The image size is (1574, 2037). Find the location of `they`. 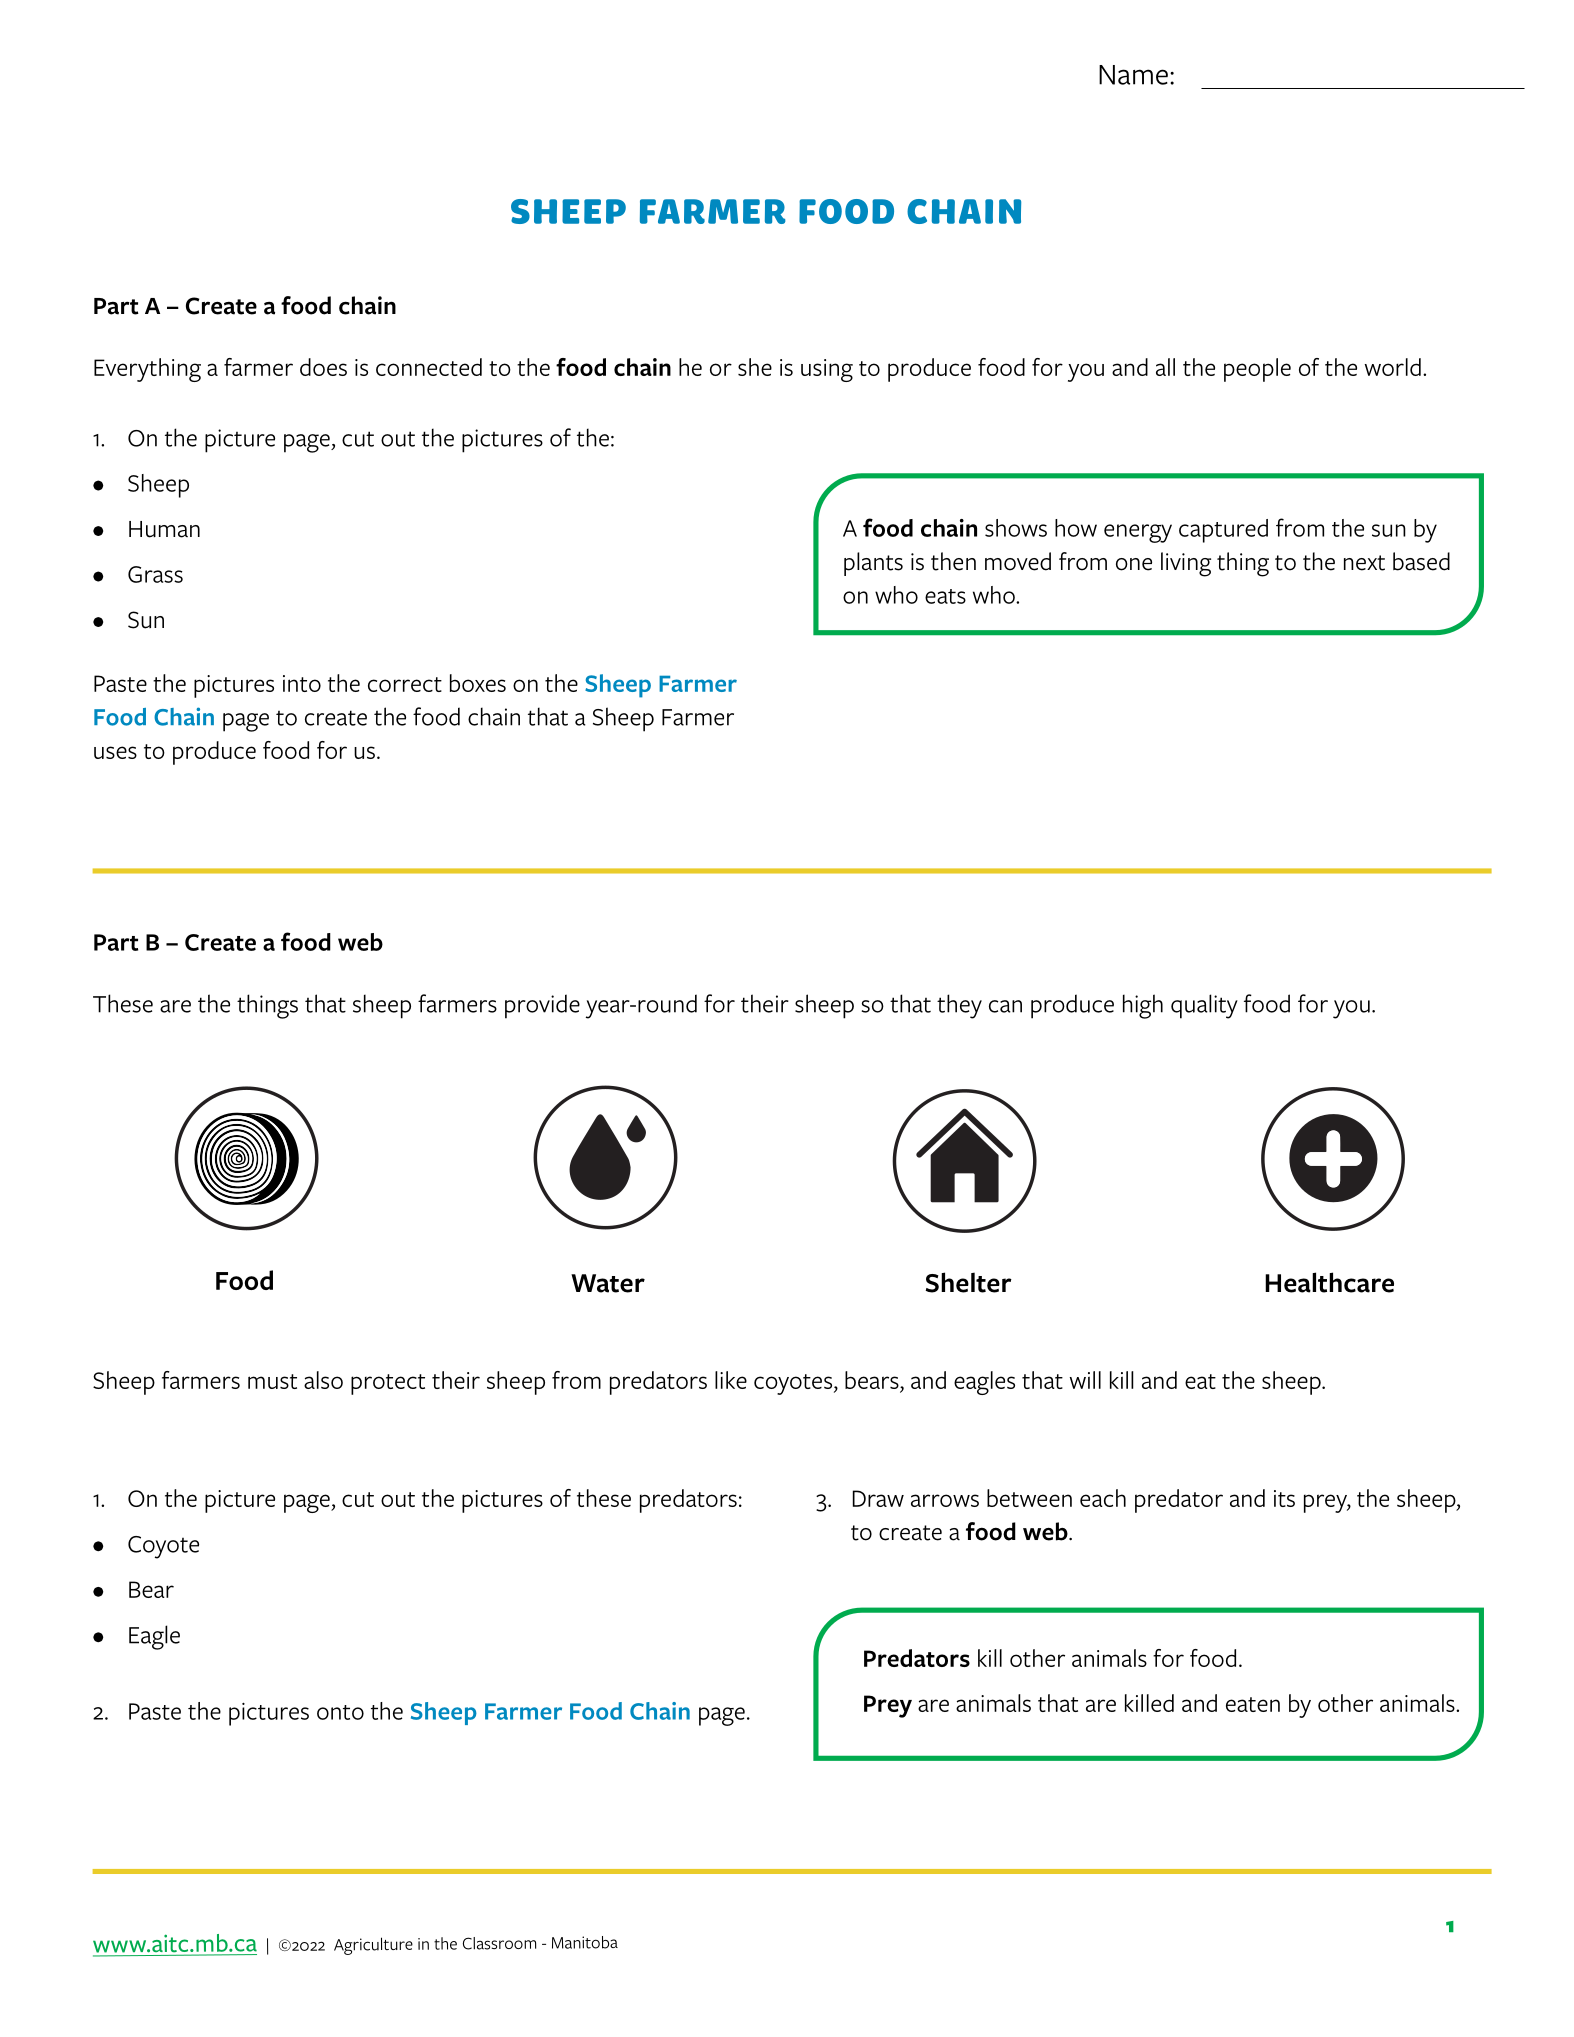

they is located at coordinates (959, 1006).
